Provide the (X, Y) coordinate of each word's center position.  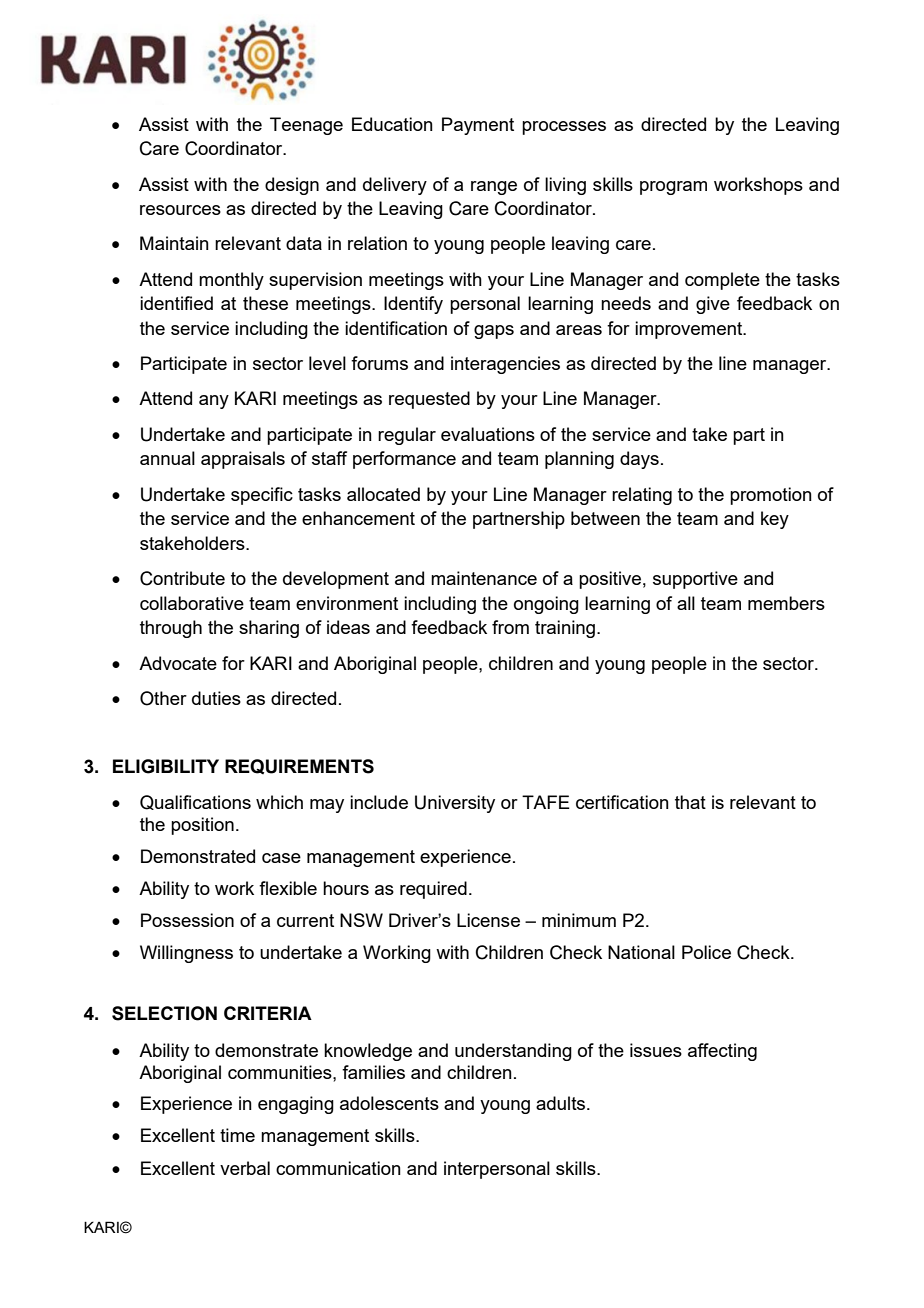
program (673, 188)
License (488, 920)
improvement (690, 330)
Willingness (186, 954)
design (292, 186)
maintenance (484, 578)
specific (262, 496)
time (237, 1135)
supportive (695, 580)
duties (216, 698)
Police (706, 952)
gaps (494, 332)
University (455, 804)
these (265, 303)
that (690, 802)
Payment (478, 126)
